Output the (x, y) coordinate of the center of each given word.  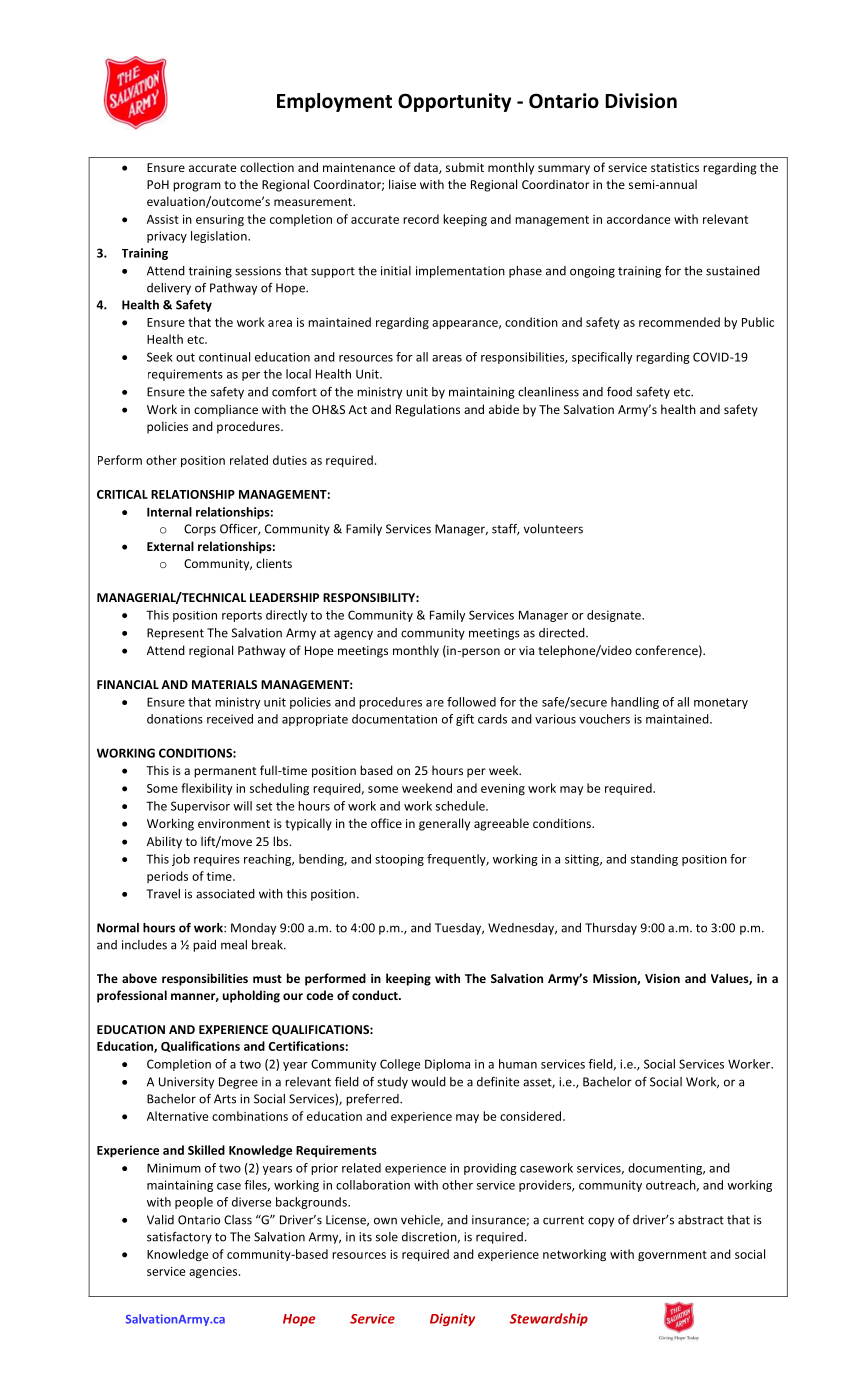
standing (654, 860)
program (197, 187)
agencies (214, 1273)
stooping (399, 860)
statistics (675, 167)
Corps (200, 530)
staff (506, 529)
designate (615, 616)
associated (225, 894)
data (427, 168)
